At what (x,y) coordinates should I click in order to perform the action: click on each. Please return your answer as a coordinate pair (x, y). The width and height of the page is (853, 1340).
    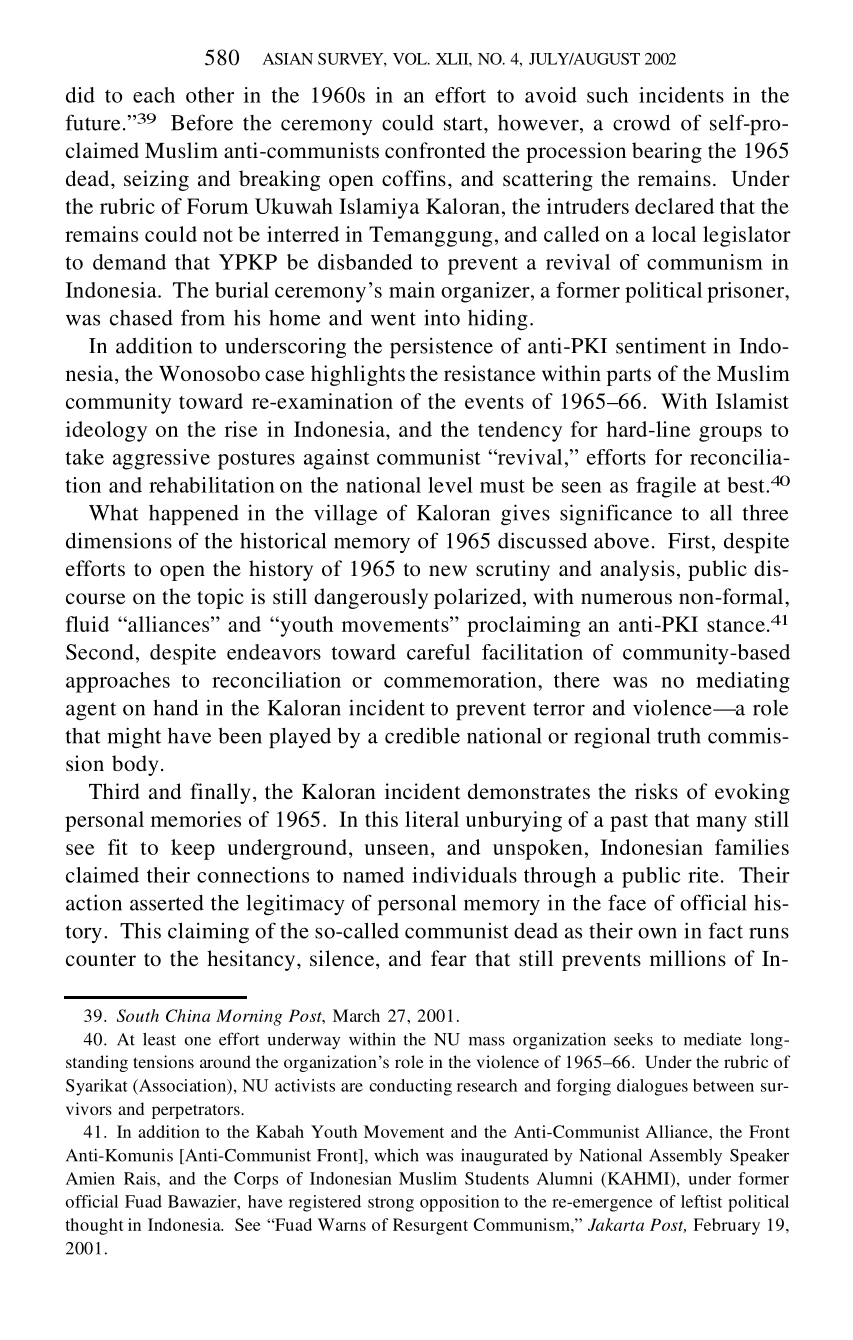
    Looking at the image, I should click on (154, 95).
